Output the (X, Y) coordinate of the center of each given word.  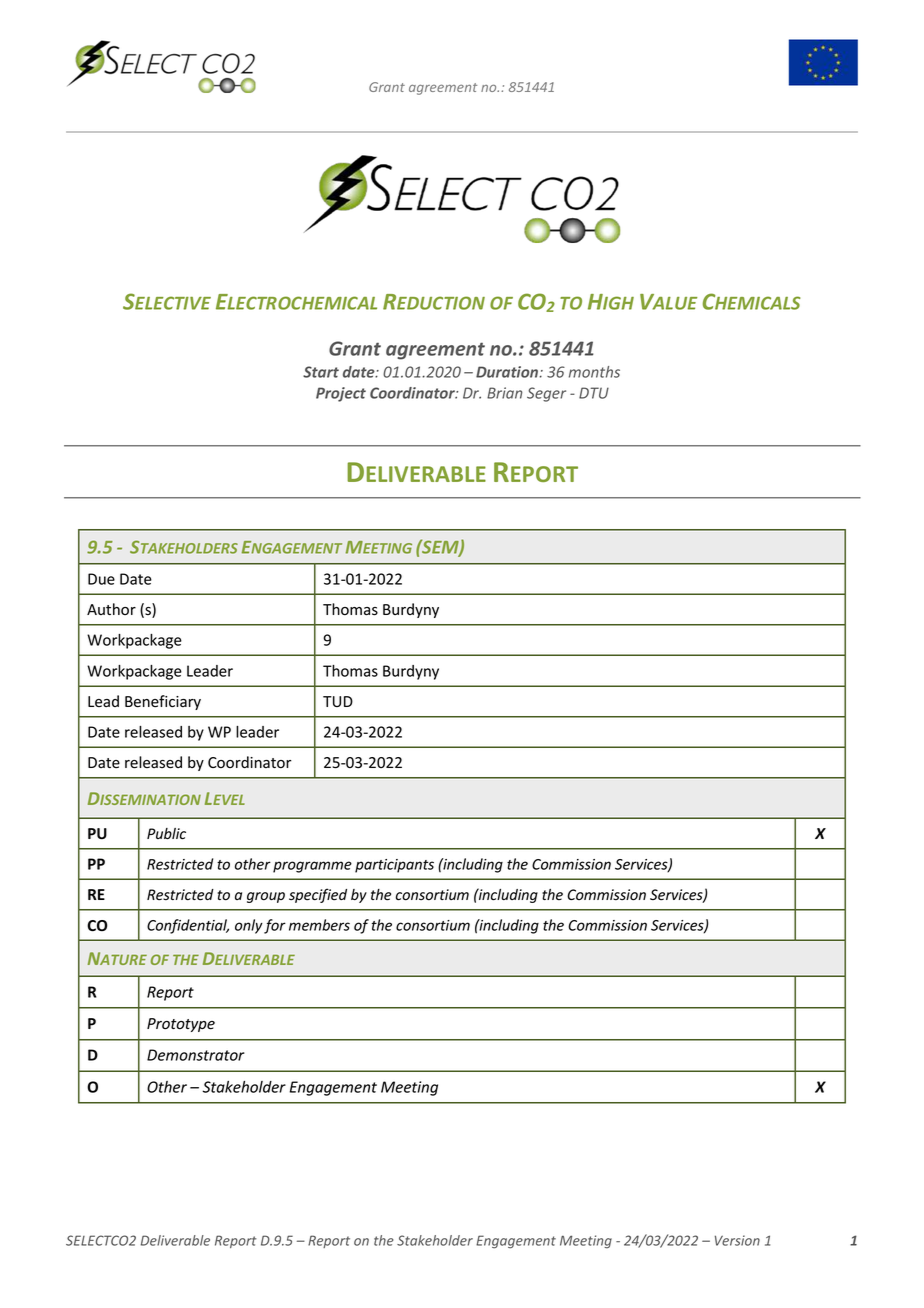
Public (166, 834)
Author (111, 609)
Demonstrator (196, 1055)
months (594, 372)
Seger (546, 394)
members (319, 925)
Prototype (181, 1025)
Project (341, 394)
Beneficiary (163, 702)
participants (394, 866)
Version (737, 1240)
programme (312, 867)
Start (321, 372)
